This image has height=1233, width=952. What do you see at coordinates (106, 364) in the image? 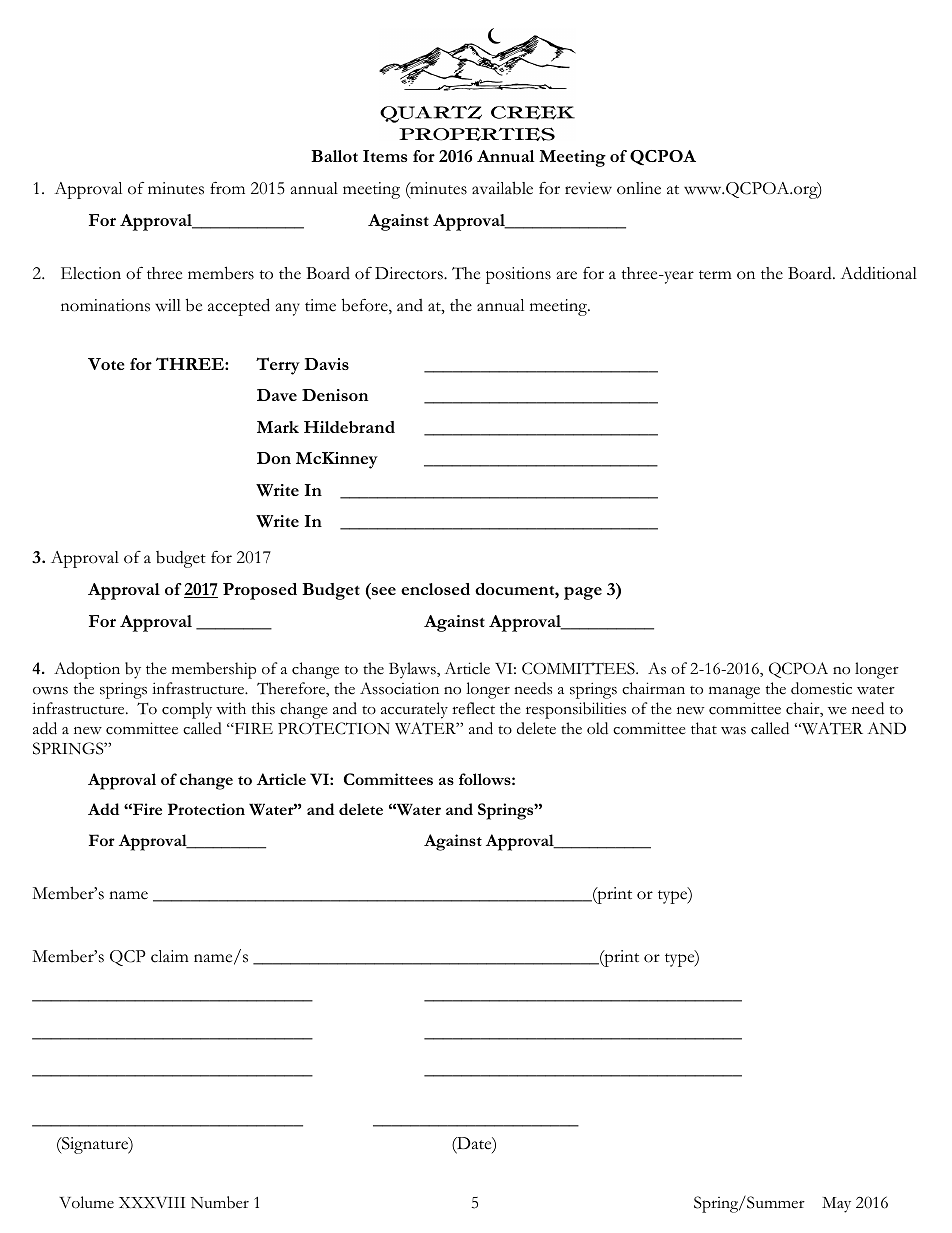
I see `Vote` at bounding box center [106, 364].
